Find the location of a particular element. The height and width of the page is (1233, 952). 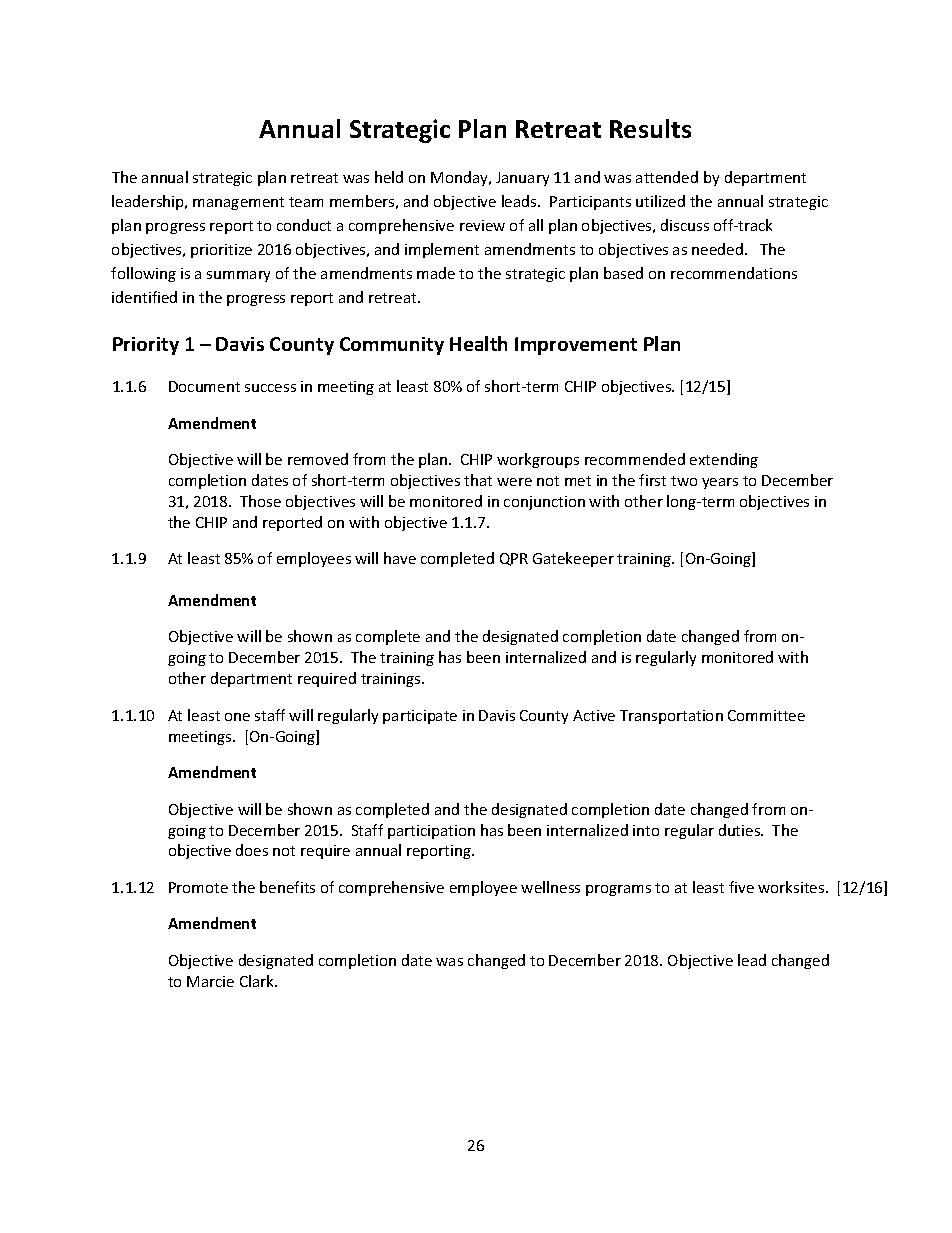

attended is located at coordinates (667, 177).
